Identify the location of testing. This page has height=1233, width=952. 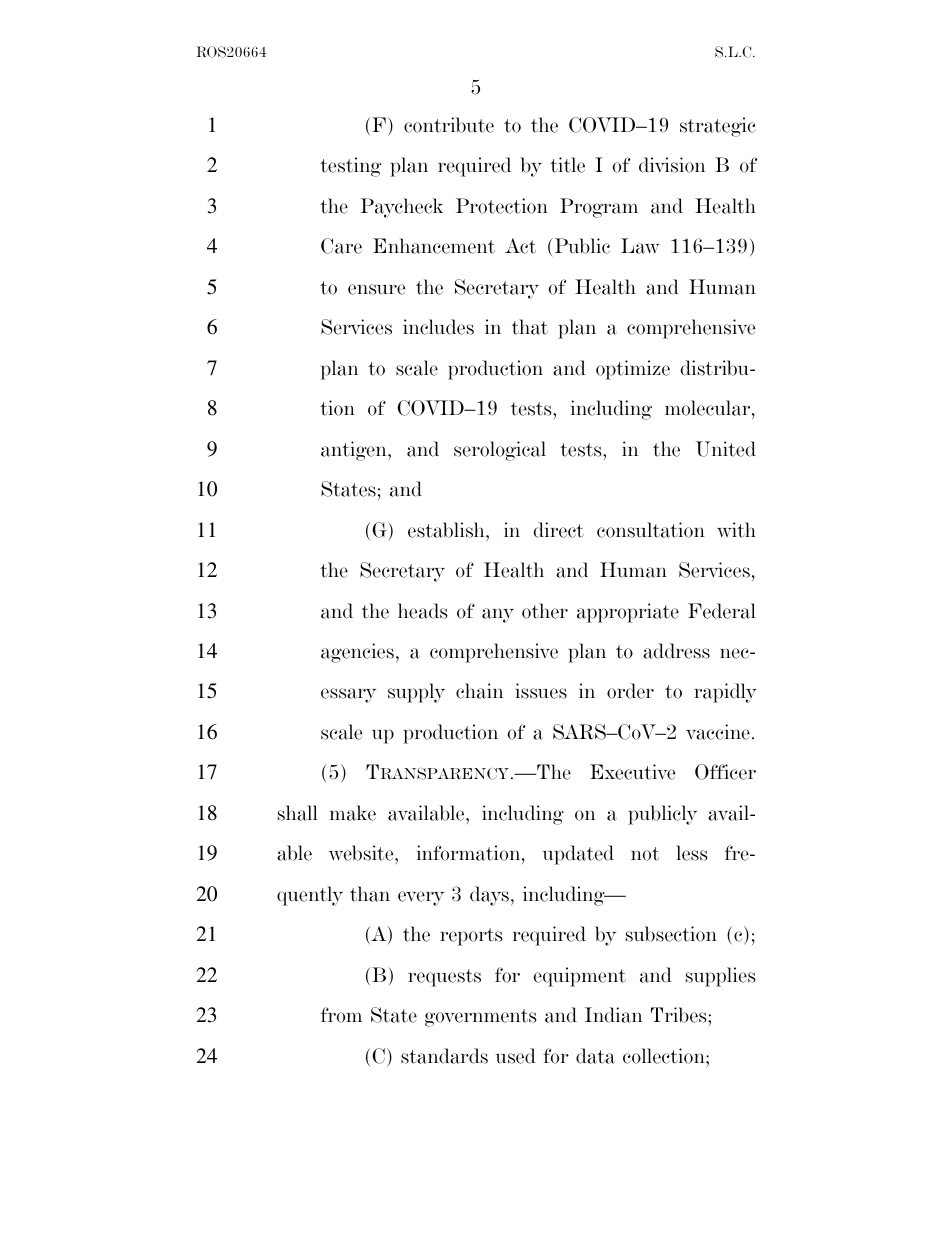
(350, 167).
